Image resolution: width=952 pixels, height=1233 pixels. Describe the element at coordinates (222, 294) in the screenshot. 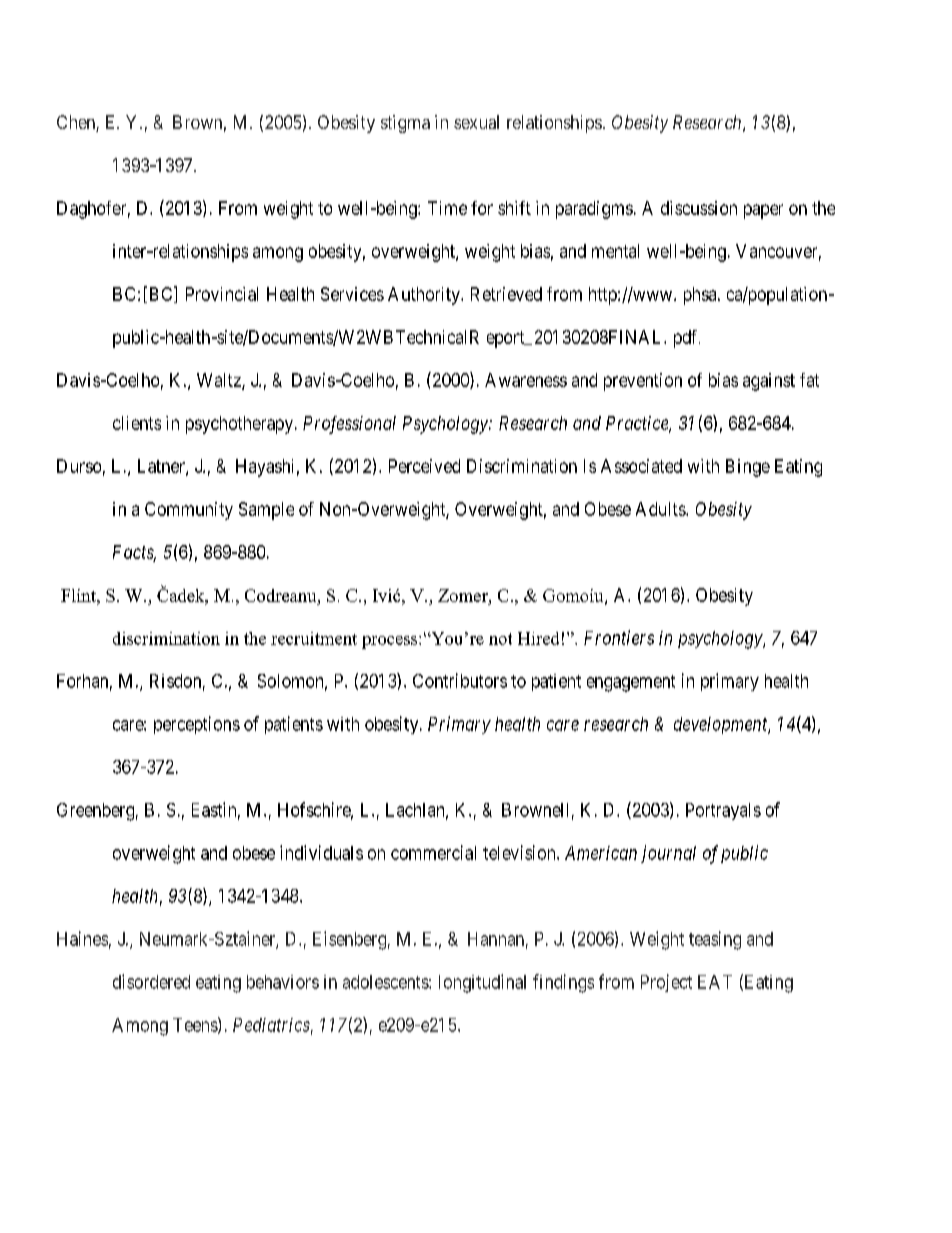

I see `Provincial` at that location.
